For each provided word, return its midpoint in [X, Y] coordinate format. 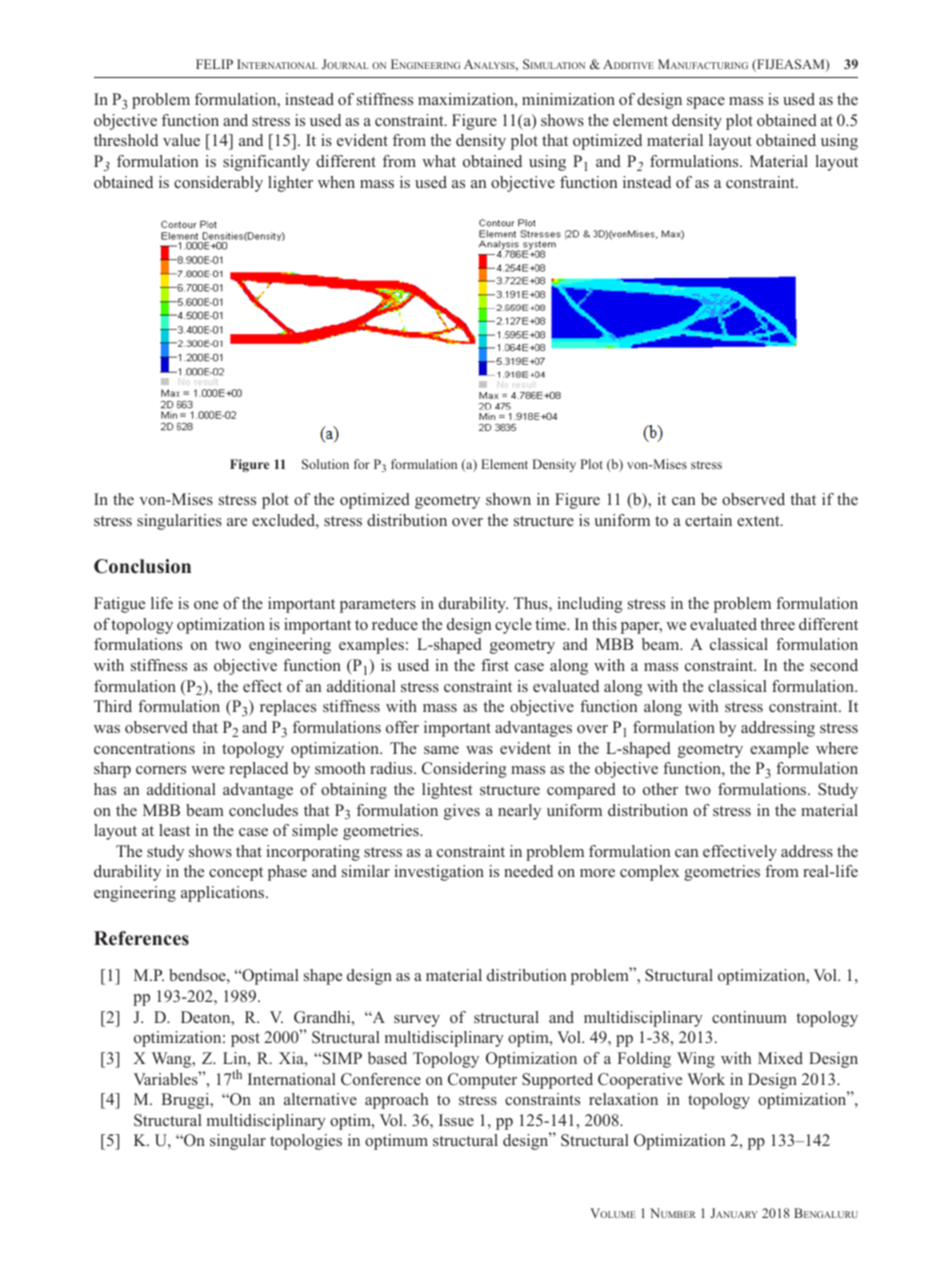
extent [759, 521]
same [441, 750]
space [706, 103]
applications [224, 894]
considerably [218, 184]
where [837, 748]
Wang [173, 1060]
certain [708, 520]
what [439, 161]
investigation [439, 873]
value [181, 140]
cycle [513, 626]
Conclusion [142, 566]
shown [508, 499]
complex [649, 873]
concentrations [144, 748]
